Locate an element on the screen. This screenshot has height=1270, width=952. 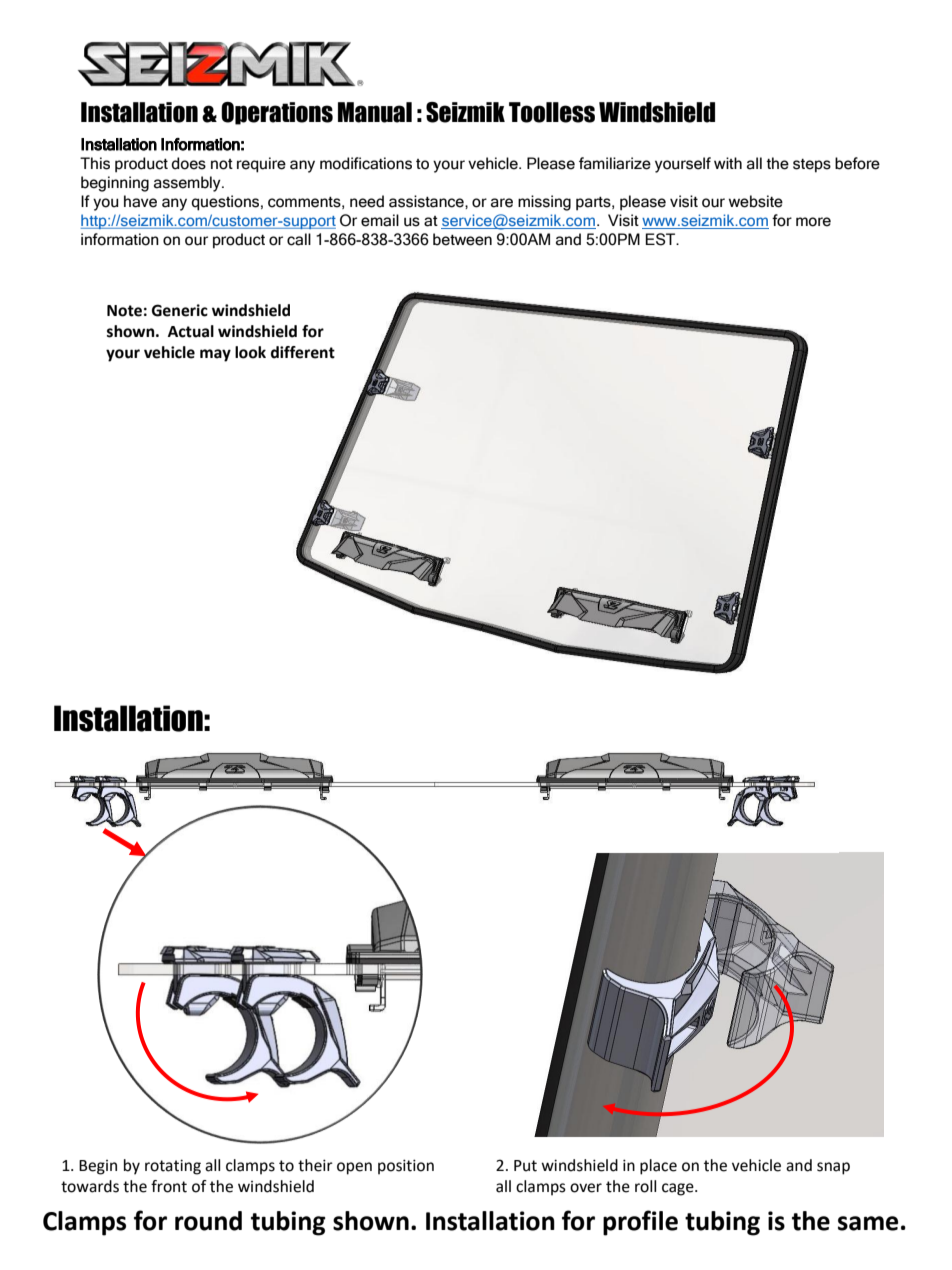
more is located at coordinates (813, 222).
